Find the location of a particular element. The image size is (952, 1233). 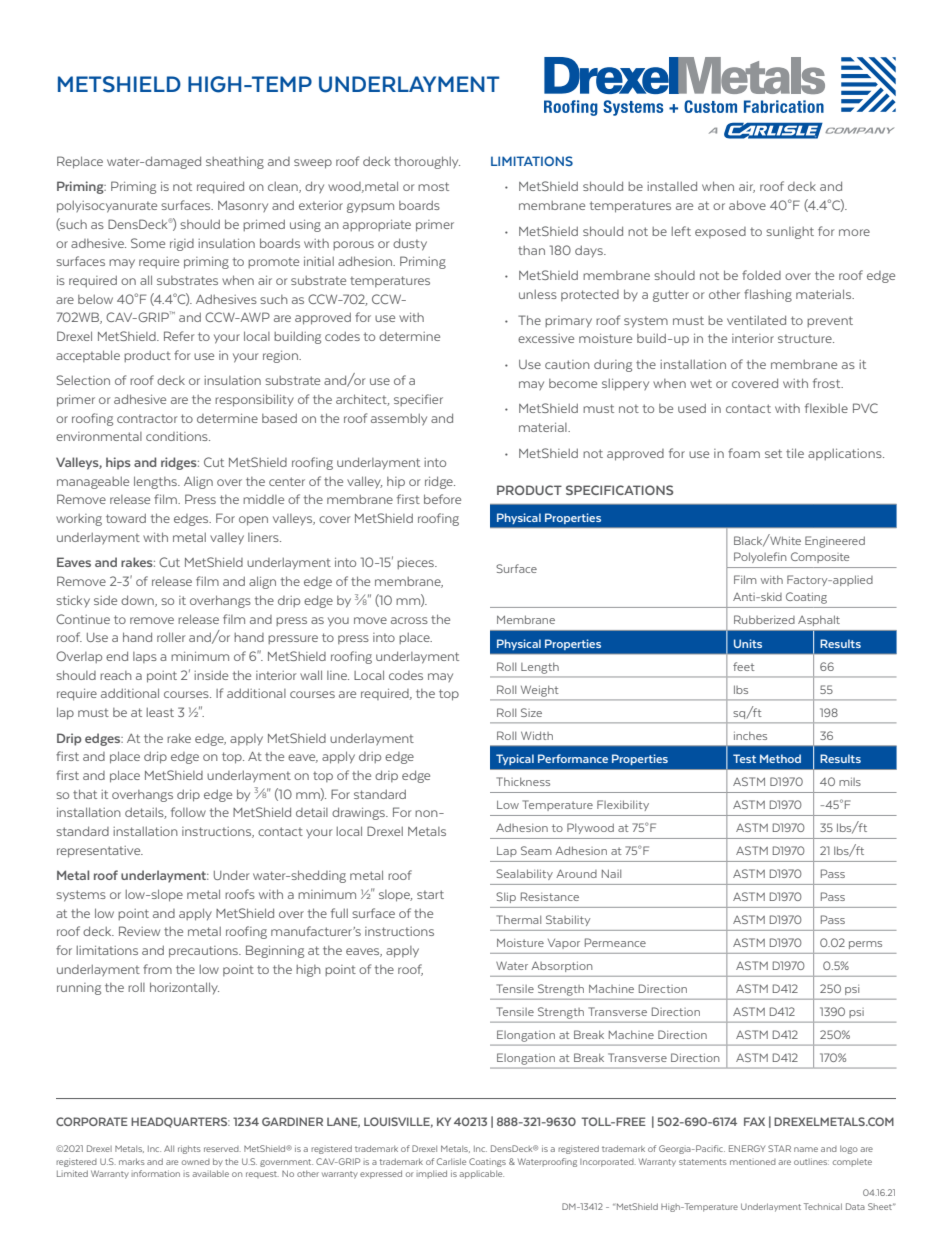

feet is located at coordinates (744, 666).
